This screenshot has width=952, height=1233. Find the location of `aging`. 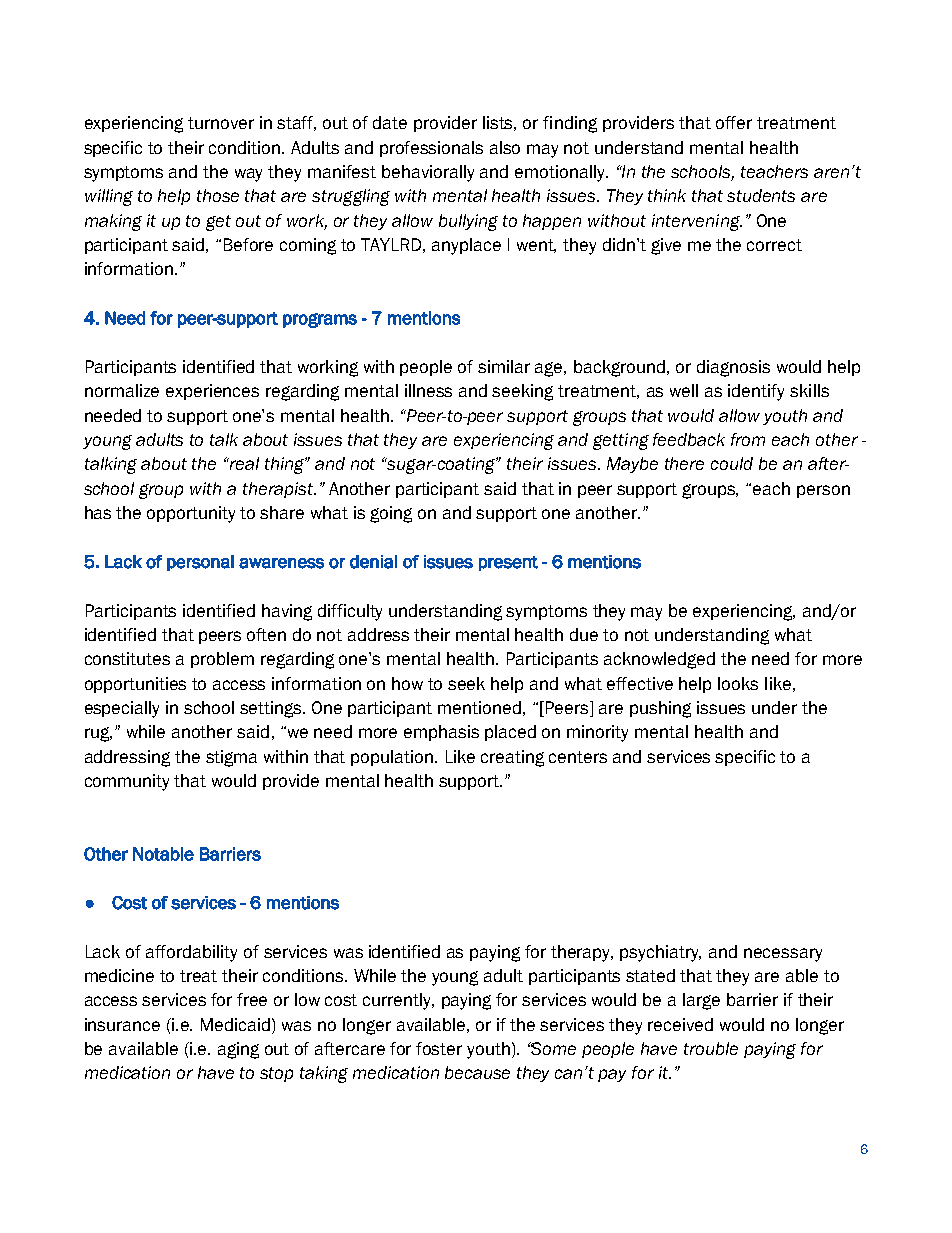

aging is located at coordinates (238, 1050).
